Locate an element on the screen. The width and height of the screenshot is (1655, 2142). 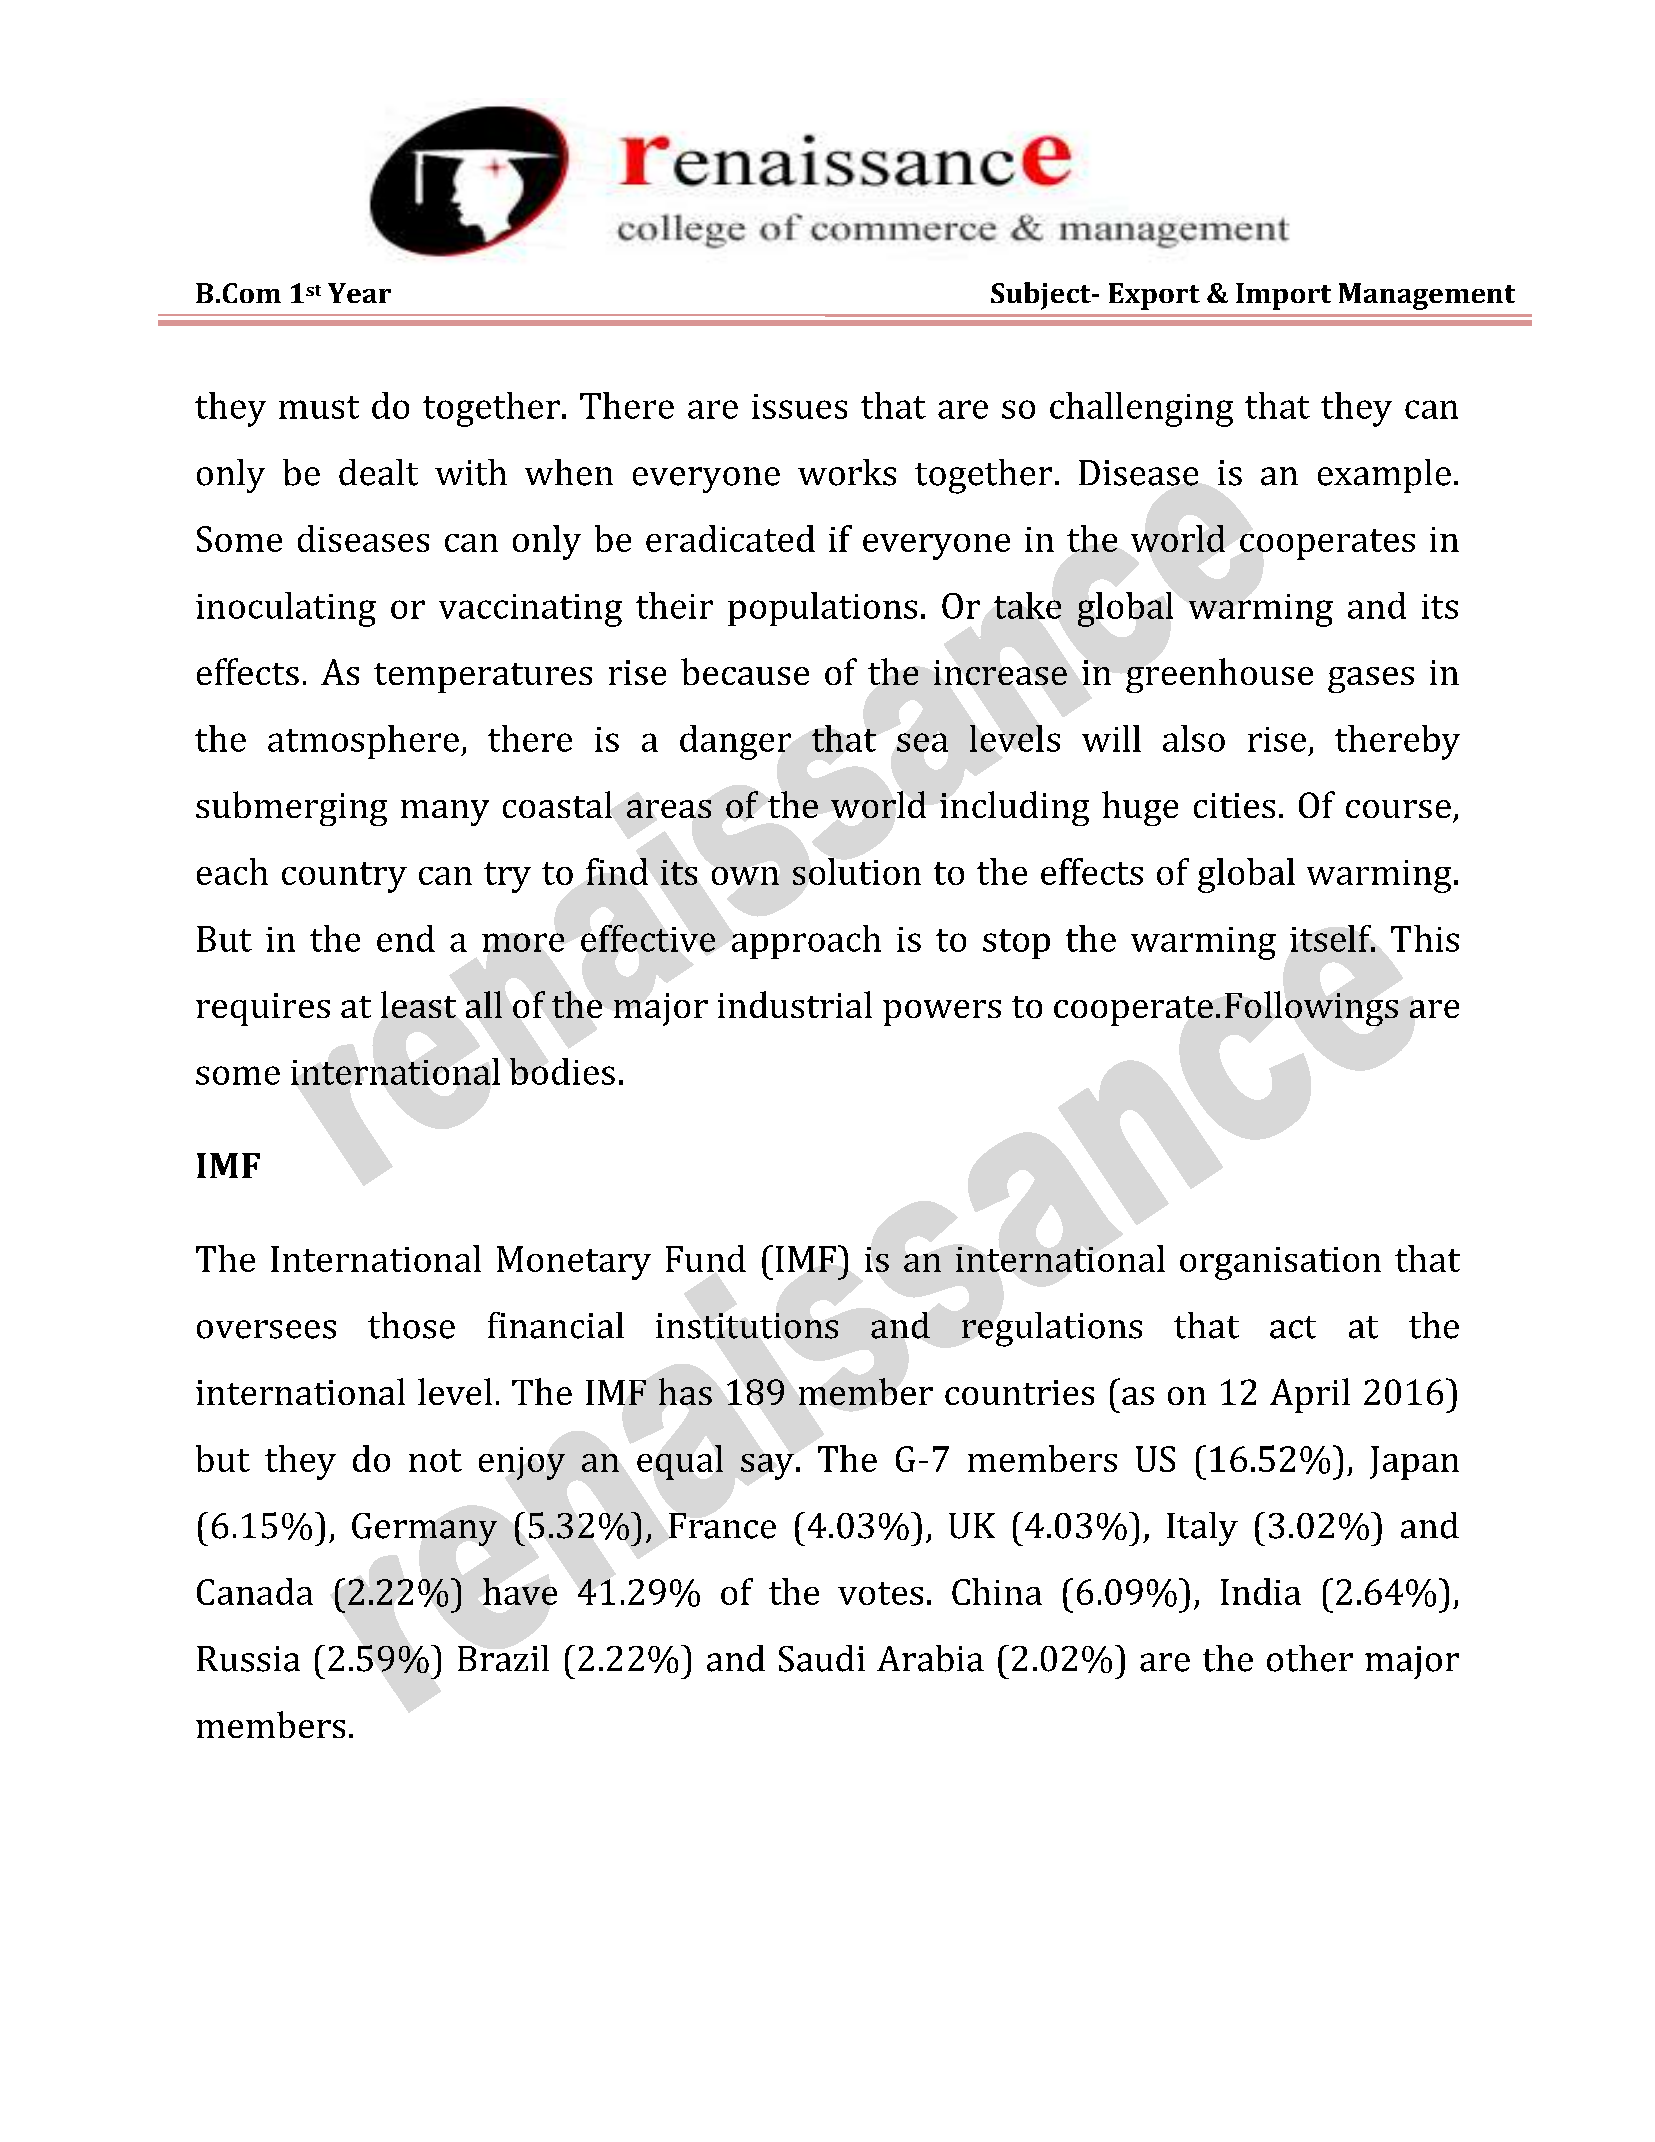
Year is located at coordinates (359, 293).
